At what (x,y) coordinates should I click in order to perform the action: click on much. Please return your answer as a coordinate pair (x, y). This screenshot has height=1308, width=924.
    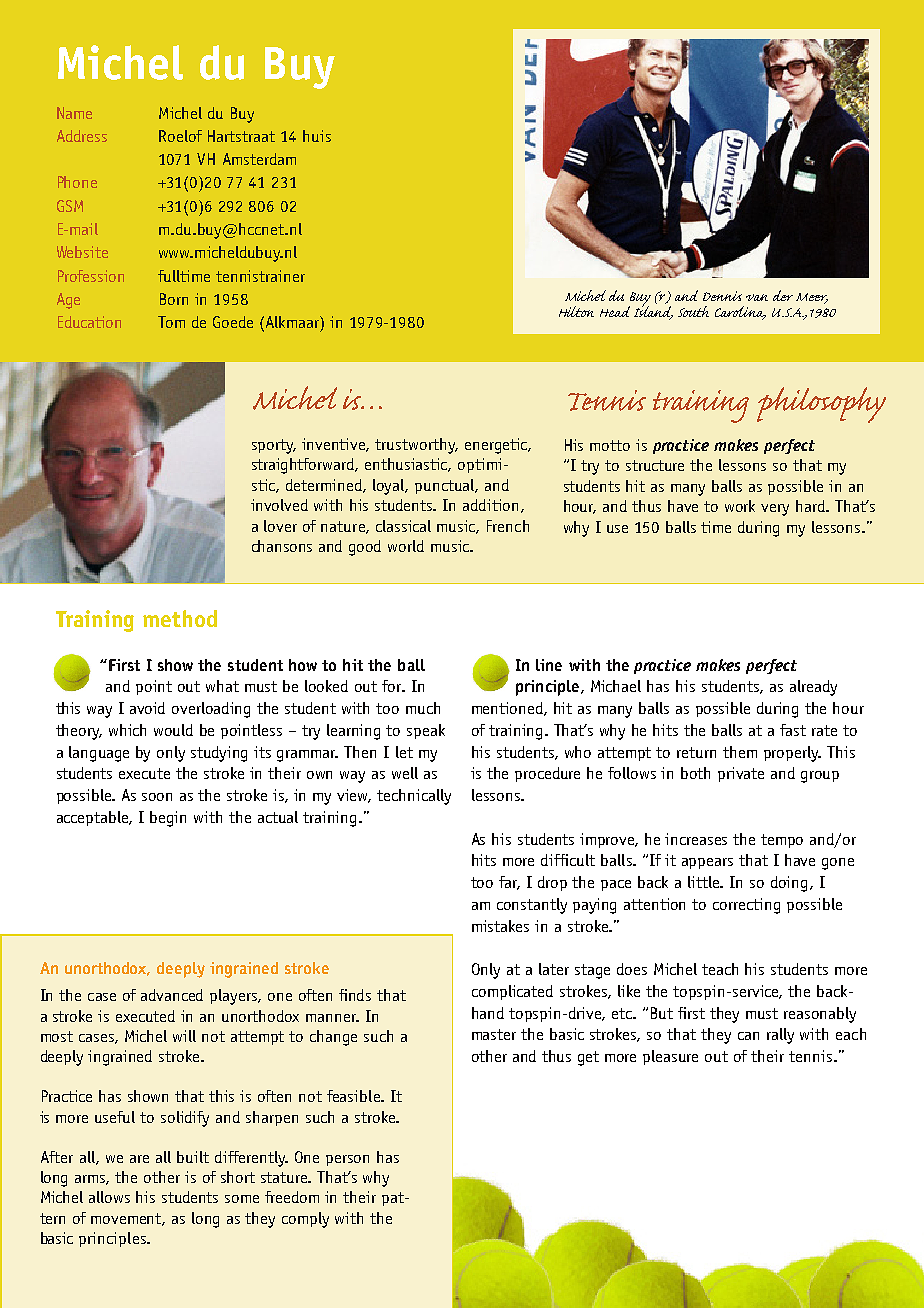
    Looking at the image, I should click on (423, 708).
